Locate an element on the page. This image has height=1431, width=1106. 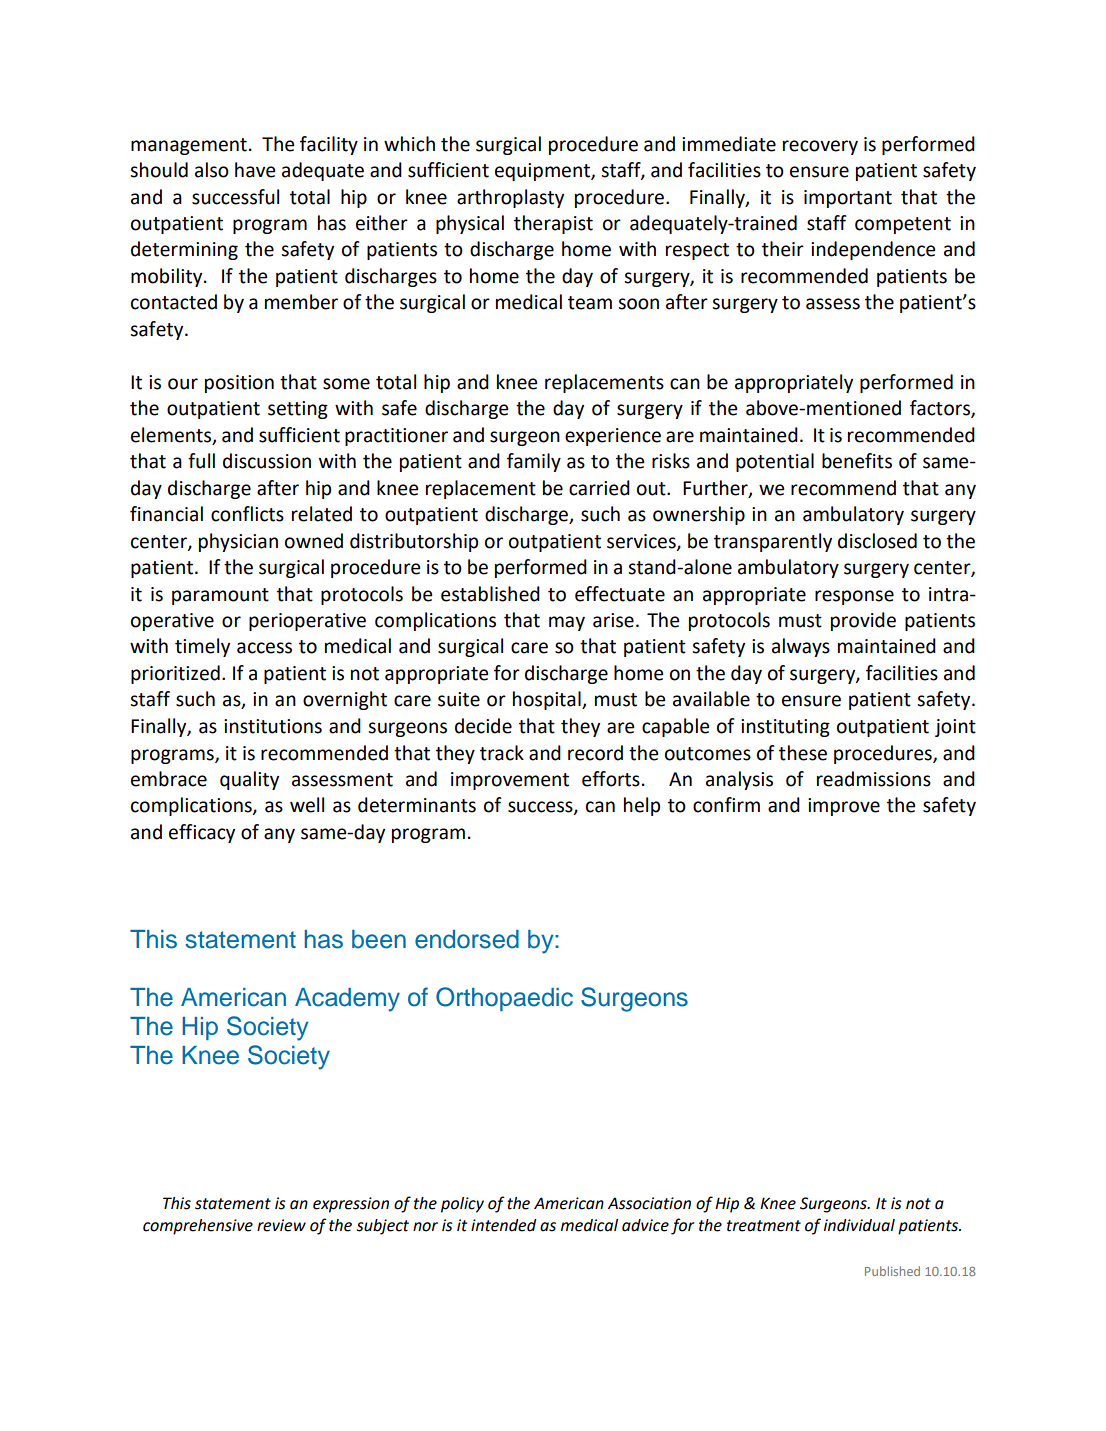
arthroplasty is located at coordinates (510, 198).
